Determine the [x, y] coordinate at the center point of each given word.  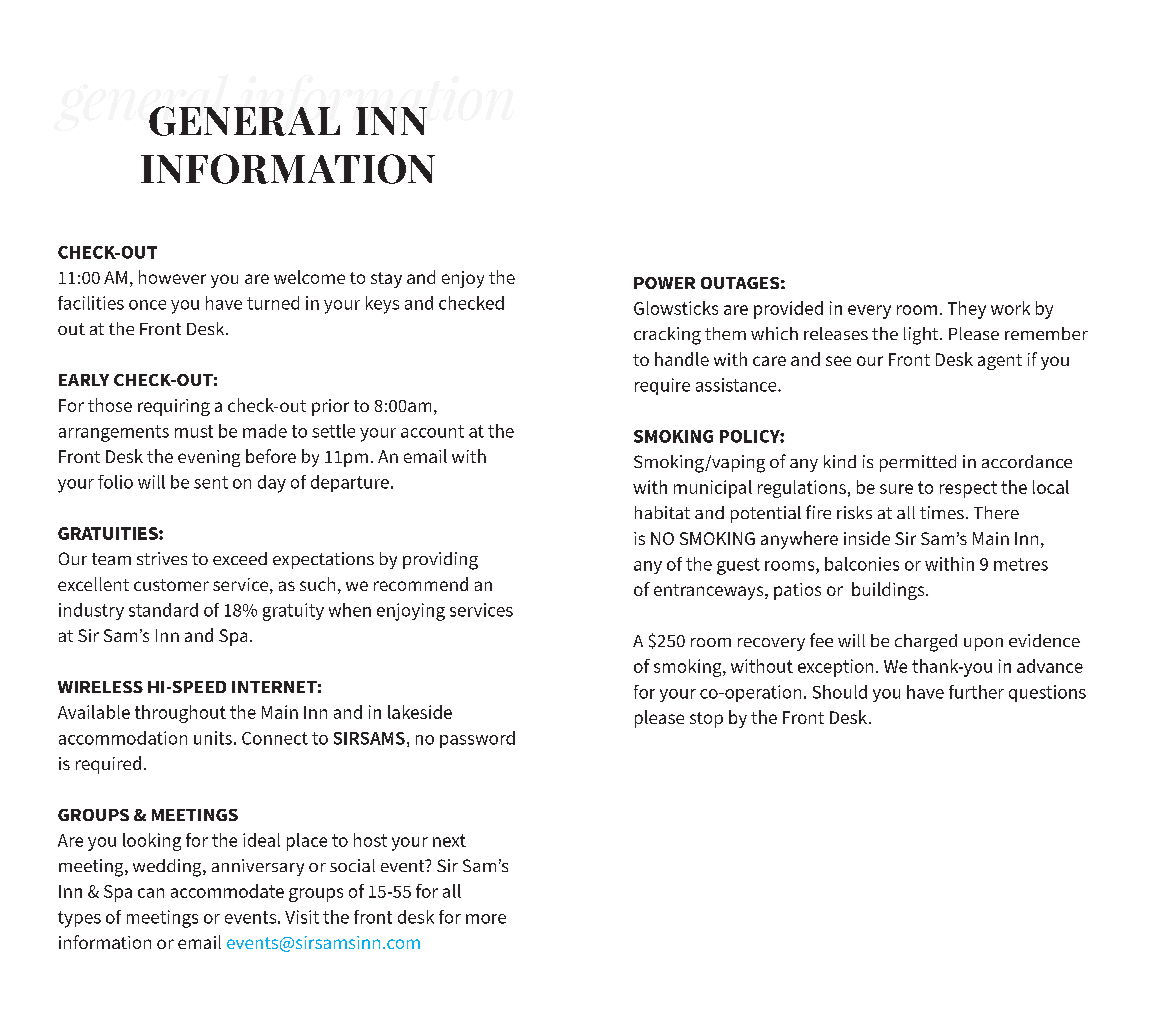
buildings [889, 591]
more [486, 919]
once [147, 305]
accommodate [227, 891]
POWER [664, 283]
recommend [421, 584]
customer [171, 585]
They [967, 310]
